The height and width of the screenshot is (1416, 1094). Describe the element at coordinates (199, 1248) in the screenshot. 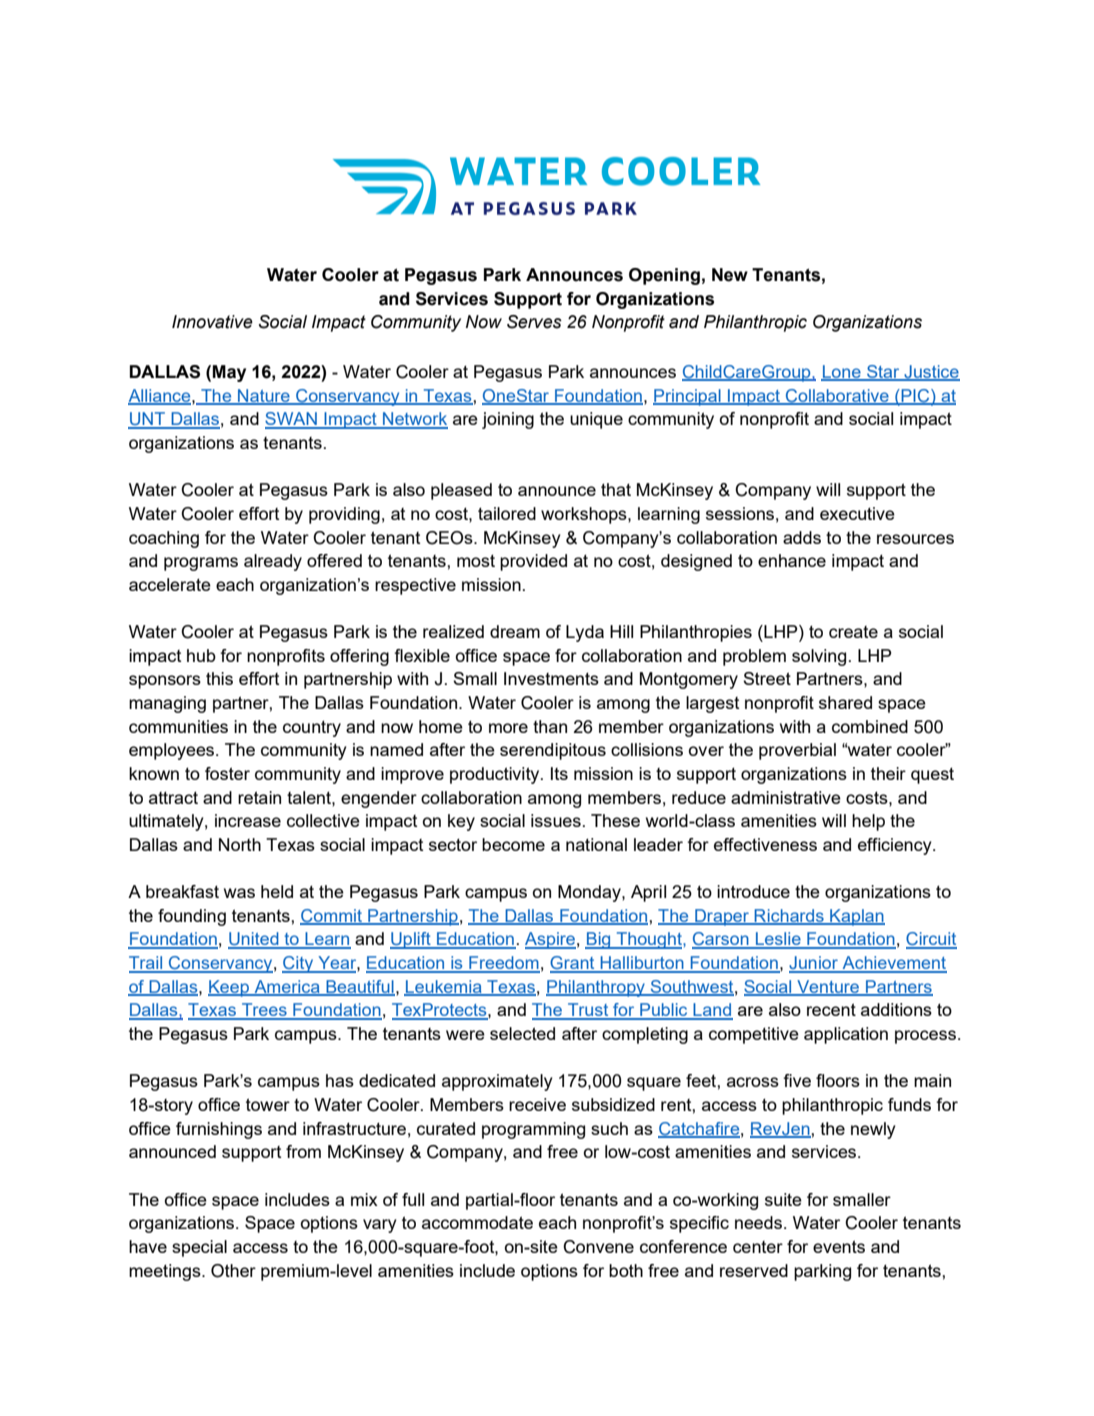

I see `special` at that location.
